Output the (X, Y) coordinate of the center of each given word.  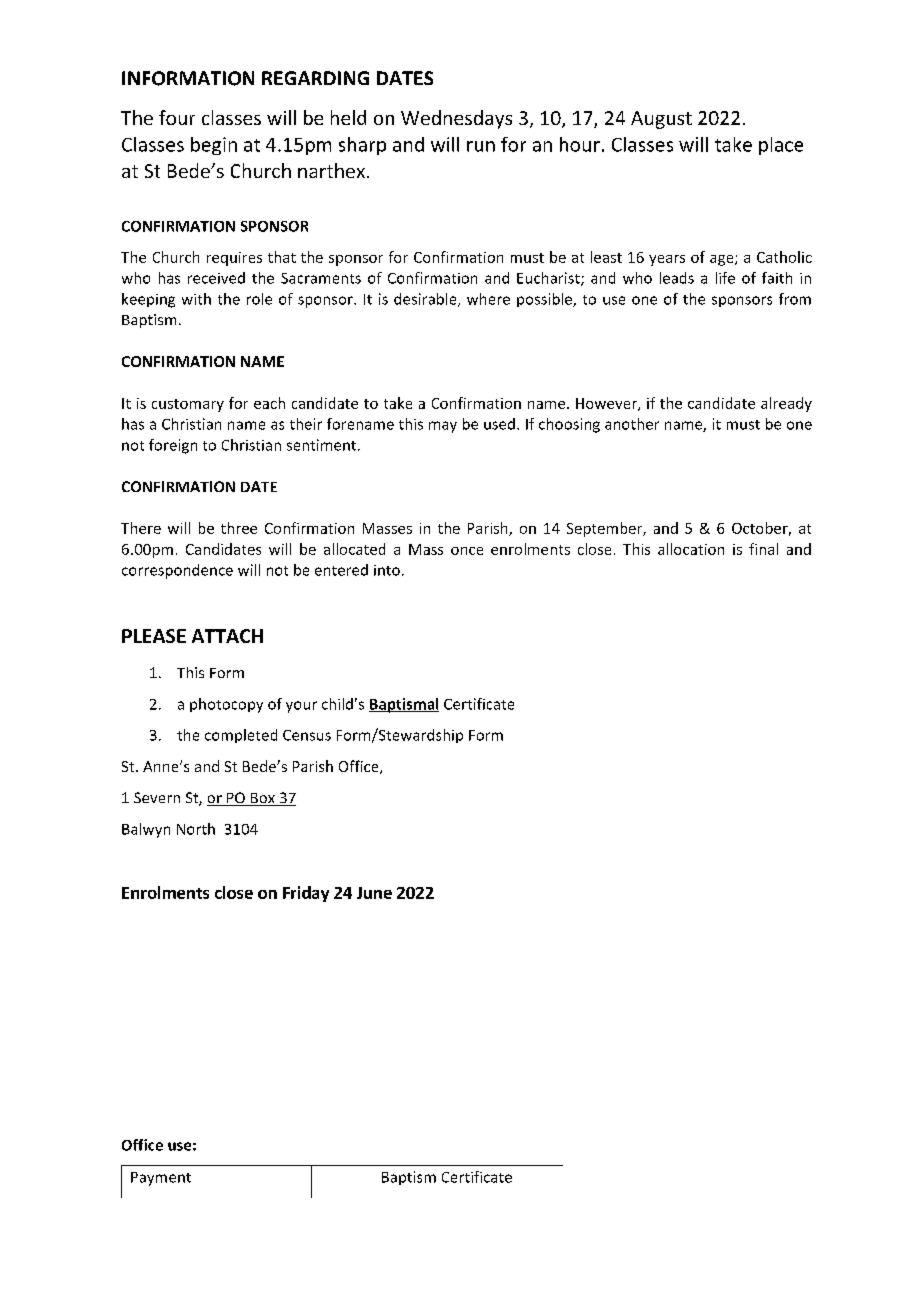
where (488, 299)
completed (241, 736)
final (763, 549)
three (239, 528)
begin (214, 146)
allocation (691, 549)
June (374, 893)
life (725, 278)
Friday (306, 894)
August (661, 120)
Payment (161, 1179)
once (467, 551)
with (196, 299)
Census (307, 735)
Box (263, 799)
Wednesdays (456, 119)
